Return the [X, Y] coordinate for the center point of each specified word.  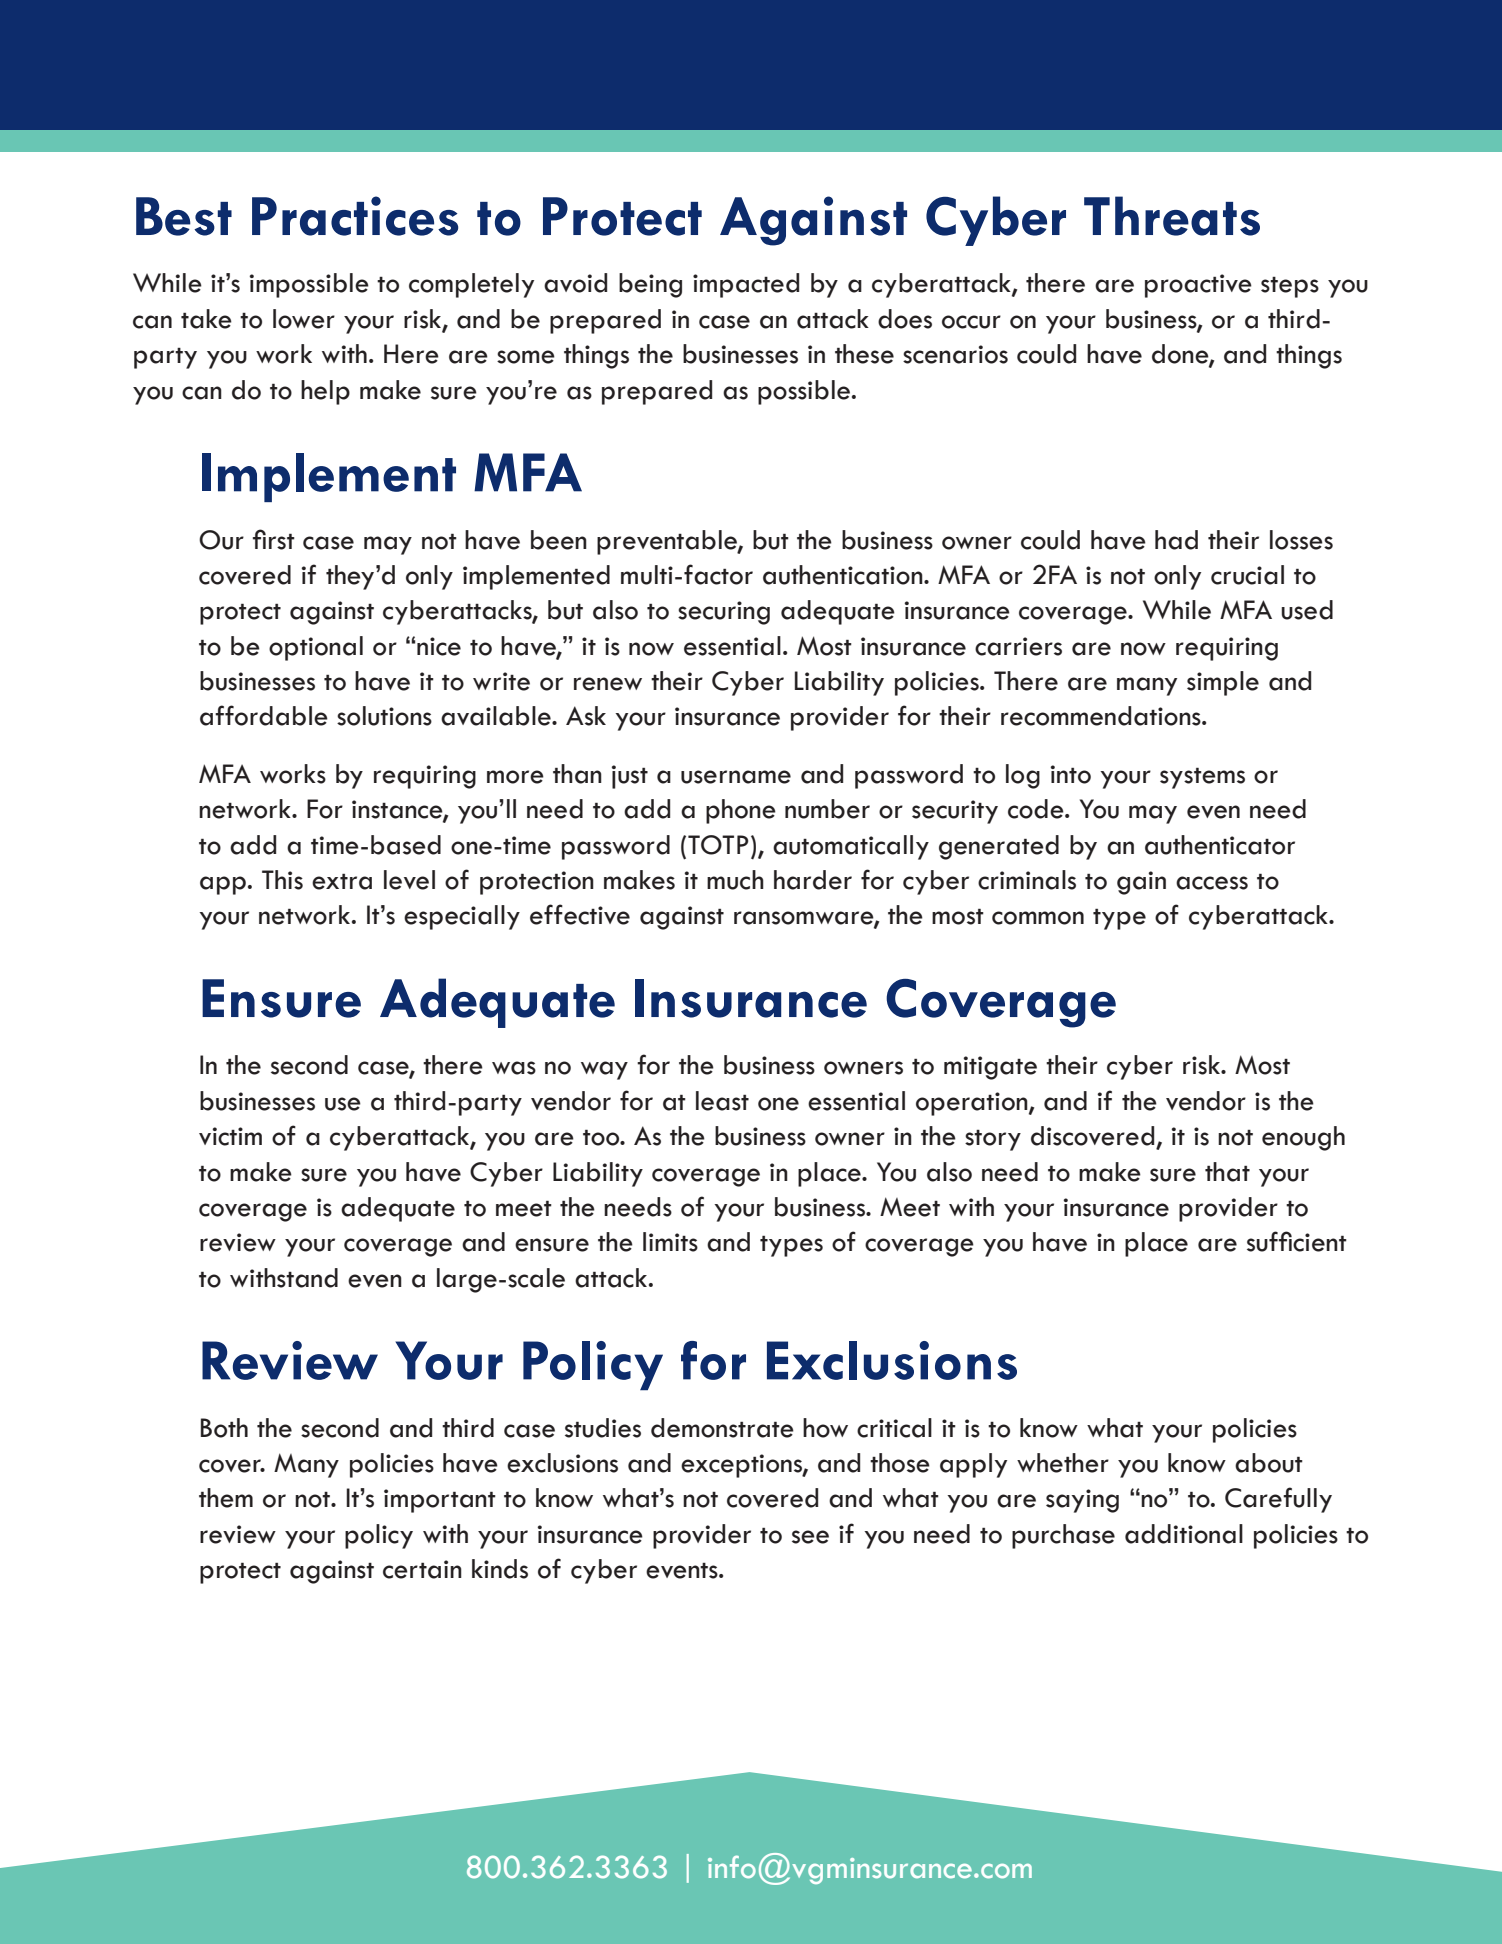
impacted [746, 285]
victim [230, 1136]
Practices [355, 216]
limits [670, 1242]
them [226, 1498]
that [1227, 1172]
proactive [1198, 286]
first [274, 539]
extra [342, 881]
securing [724, 613]
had [1176, 540]
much [735, 880]
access [1212, 883]
